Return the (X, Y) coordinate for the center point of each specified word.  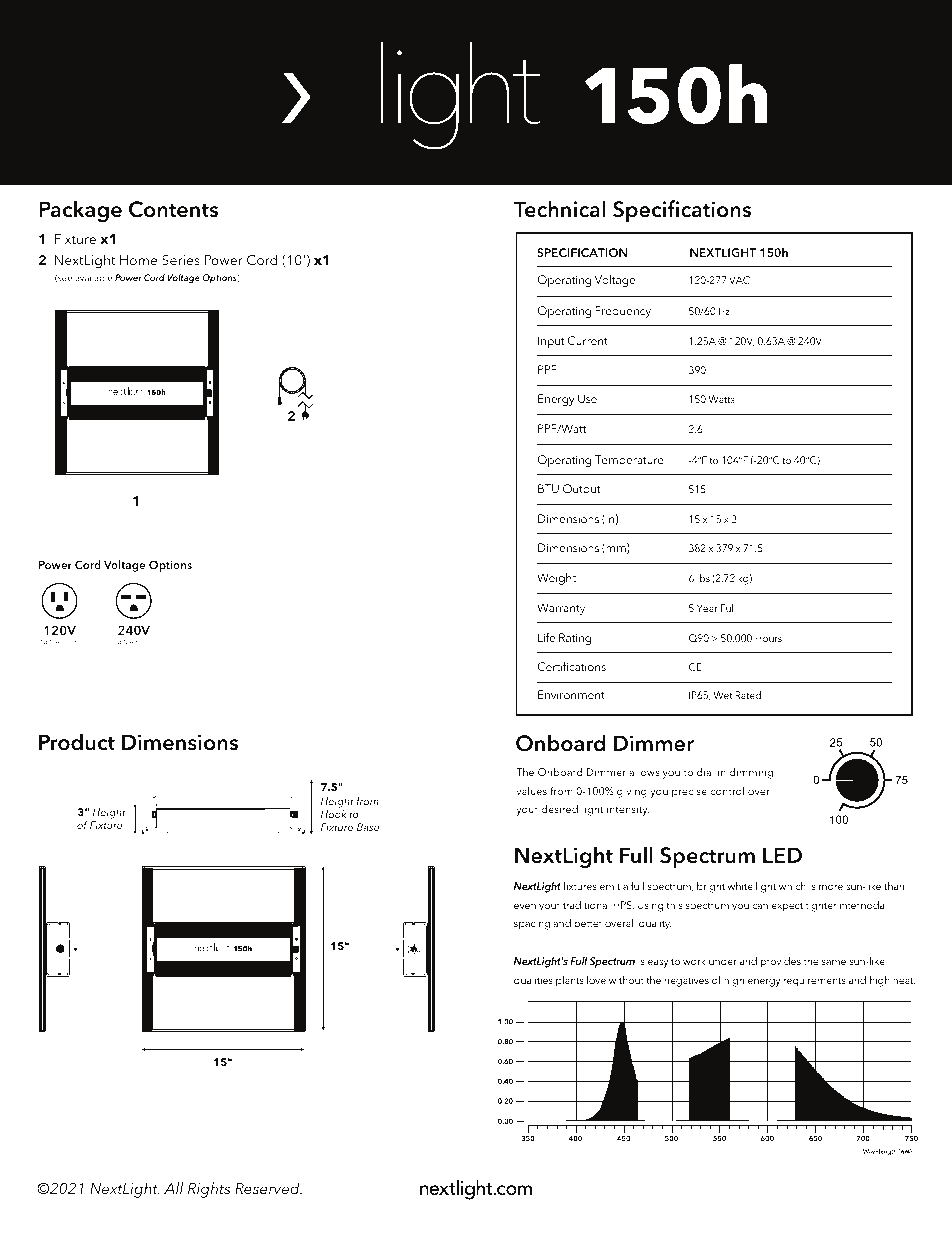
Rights (209, 1190)
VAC (739, 280)
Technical (560, 209)
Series (181, 260)
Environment (571, 694)
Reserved (268, 1188)
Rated (748, 695)
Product (77, 742)
